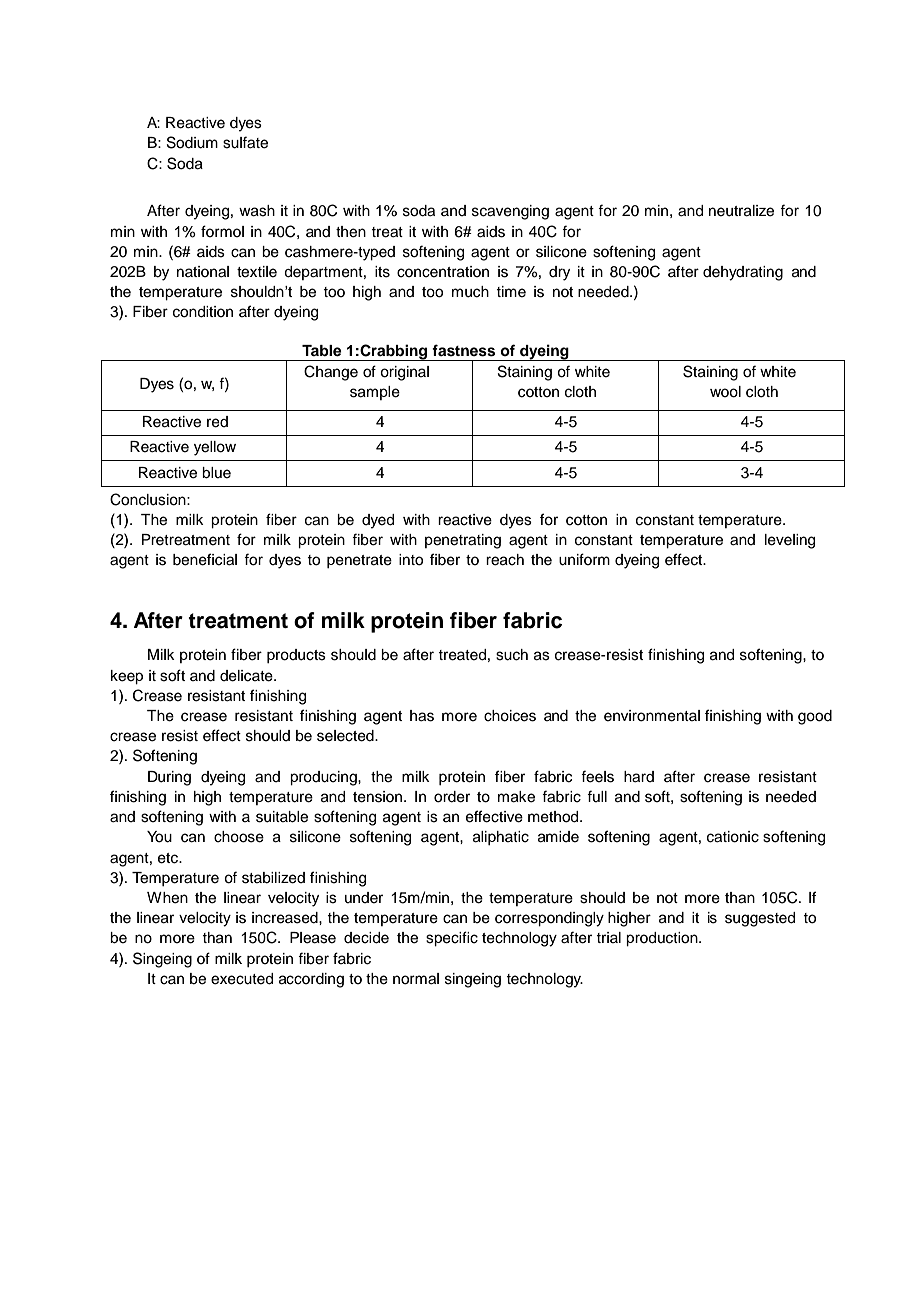 The image size is (924, 1308). What do you see at coordinates (760, 919) in the screenshot?
I see `suggested` at bounding box center [760, 919].
